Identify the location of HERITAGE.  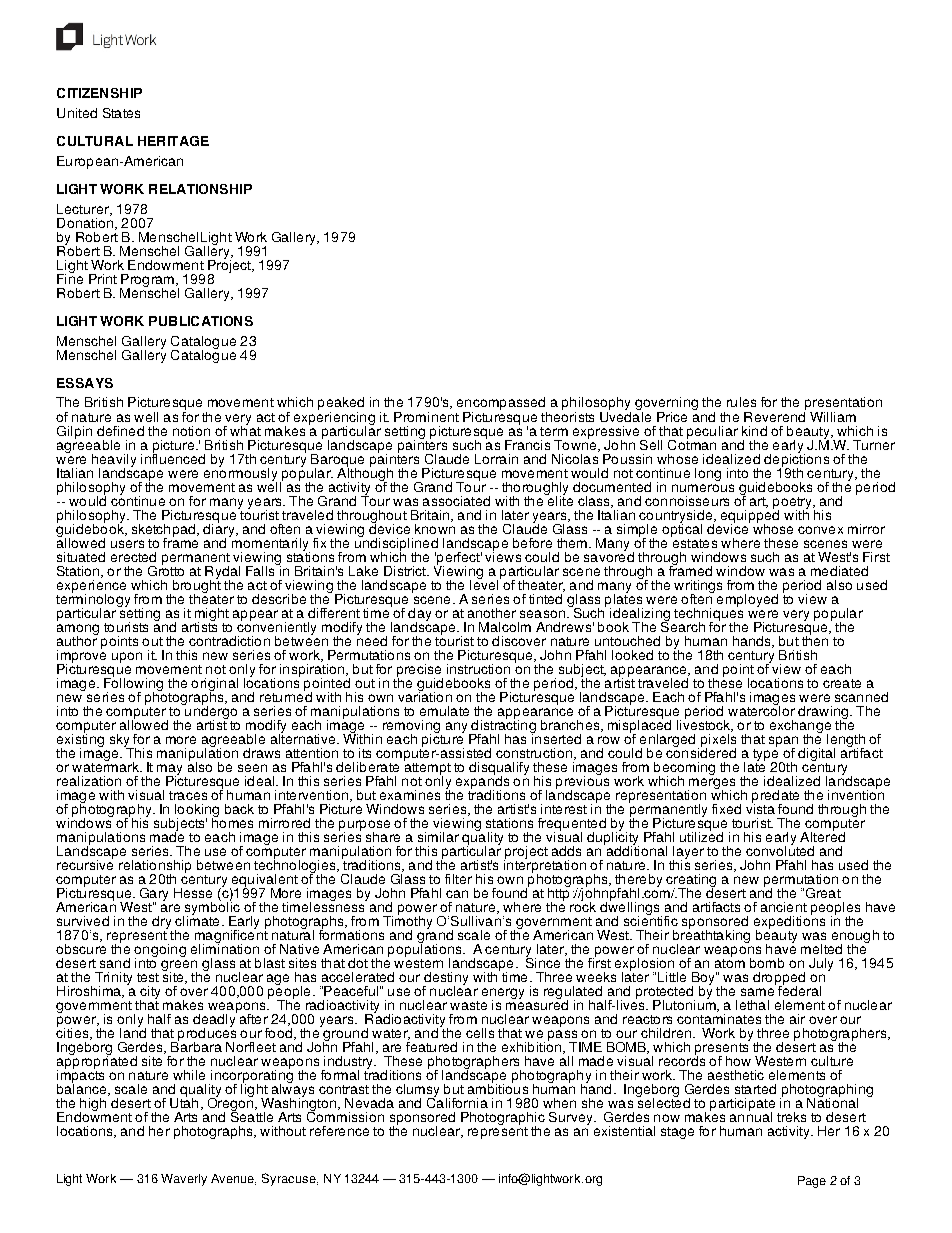
(173, 141).
